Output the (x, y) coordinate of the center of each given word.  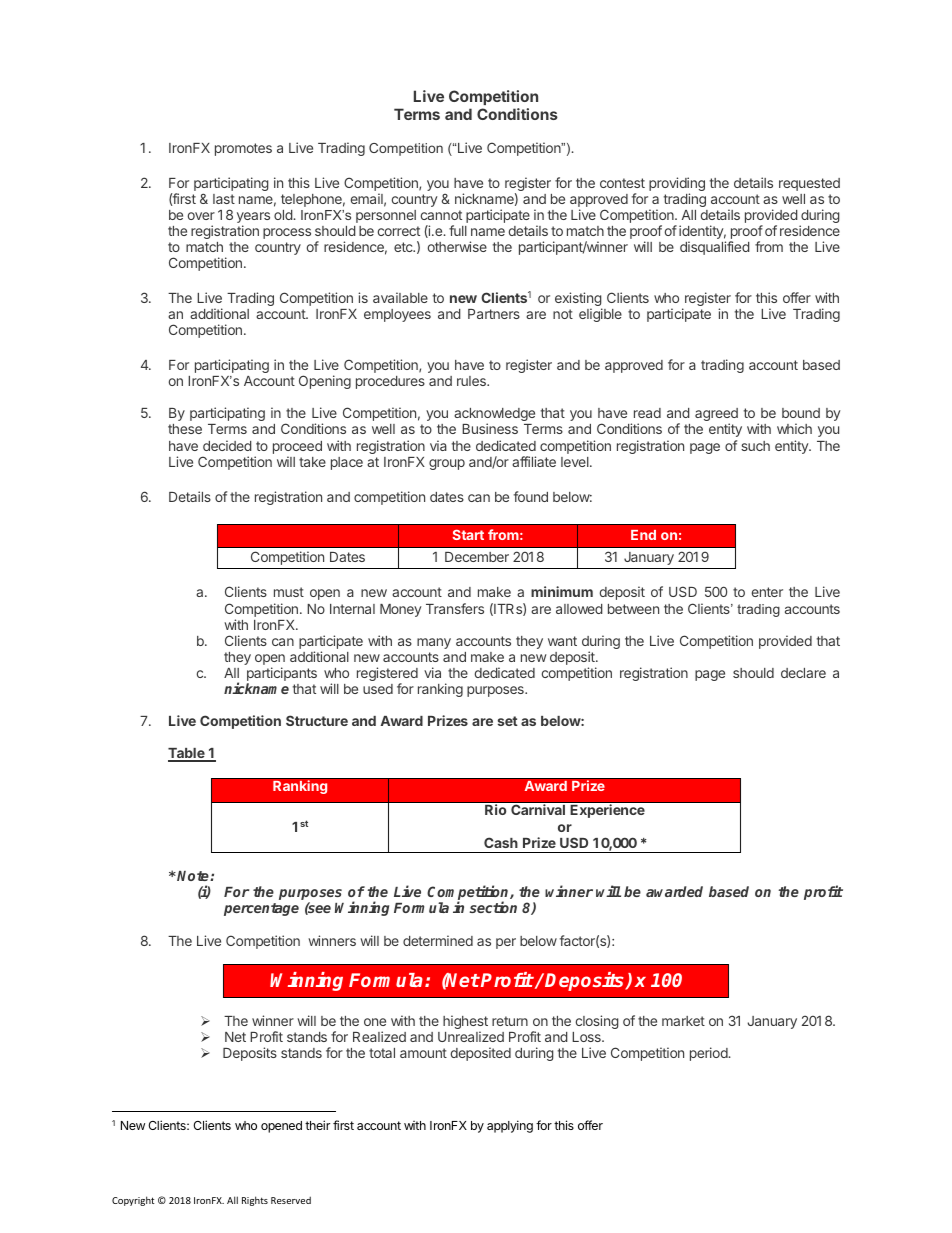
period (710, 1054)
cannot (441, 215)
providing (677, 185)
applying (510, 1126)
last (224, 199)
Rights (255, 1201)
